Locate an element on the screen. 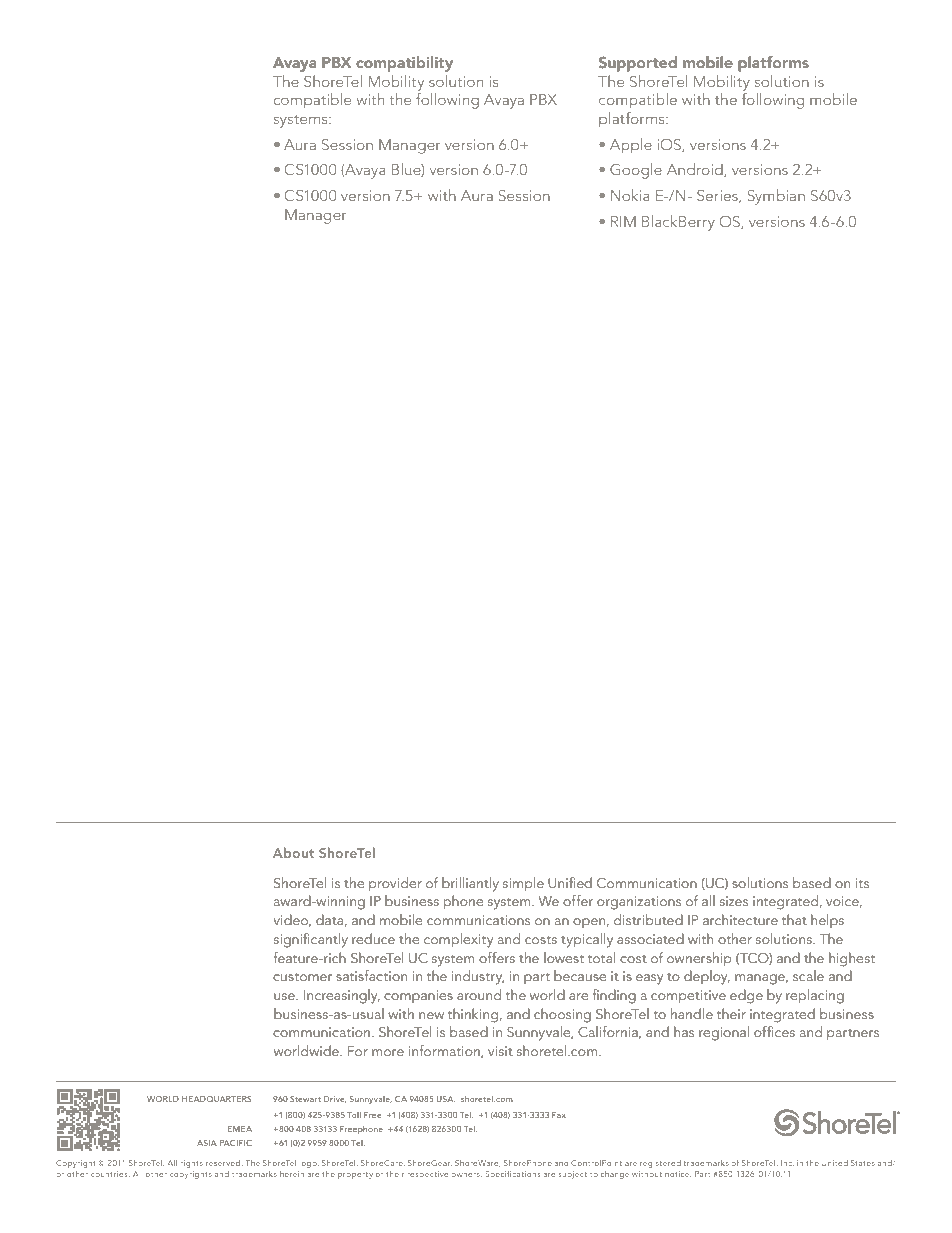  Supported is located at coordinates (638, 64).
